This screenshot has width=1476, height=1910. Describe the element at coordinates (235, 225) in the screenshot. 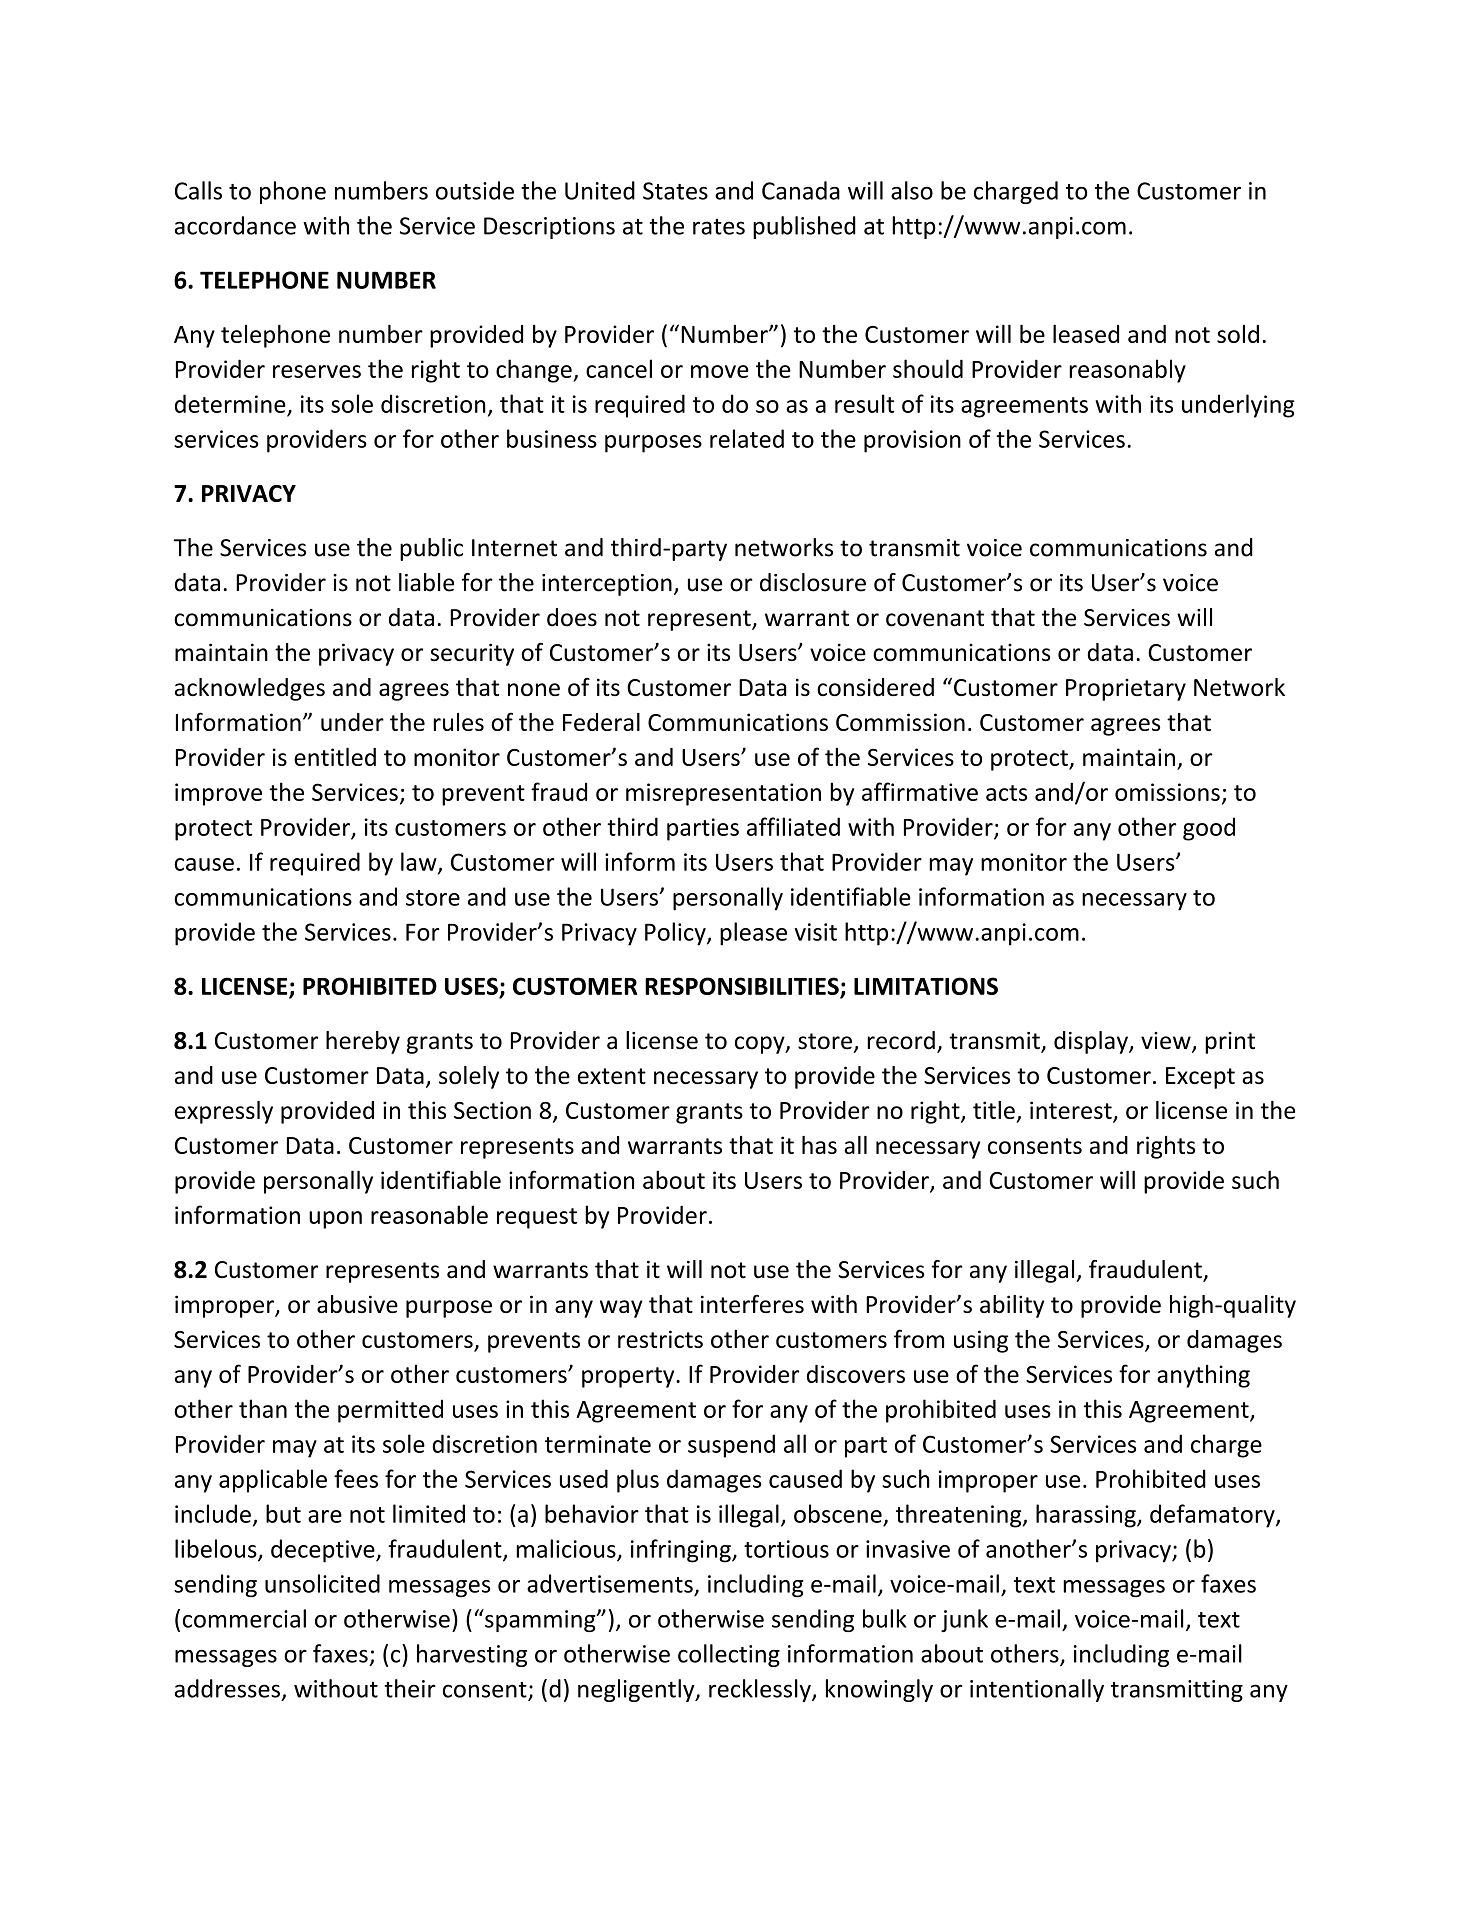

I see `accordance` at that location.
